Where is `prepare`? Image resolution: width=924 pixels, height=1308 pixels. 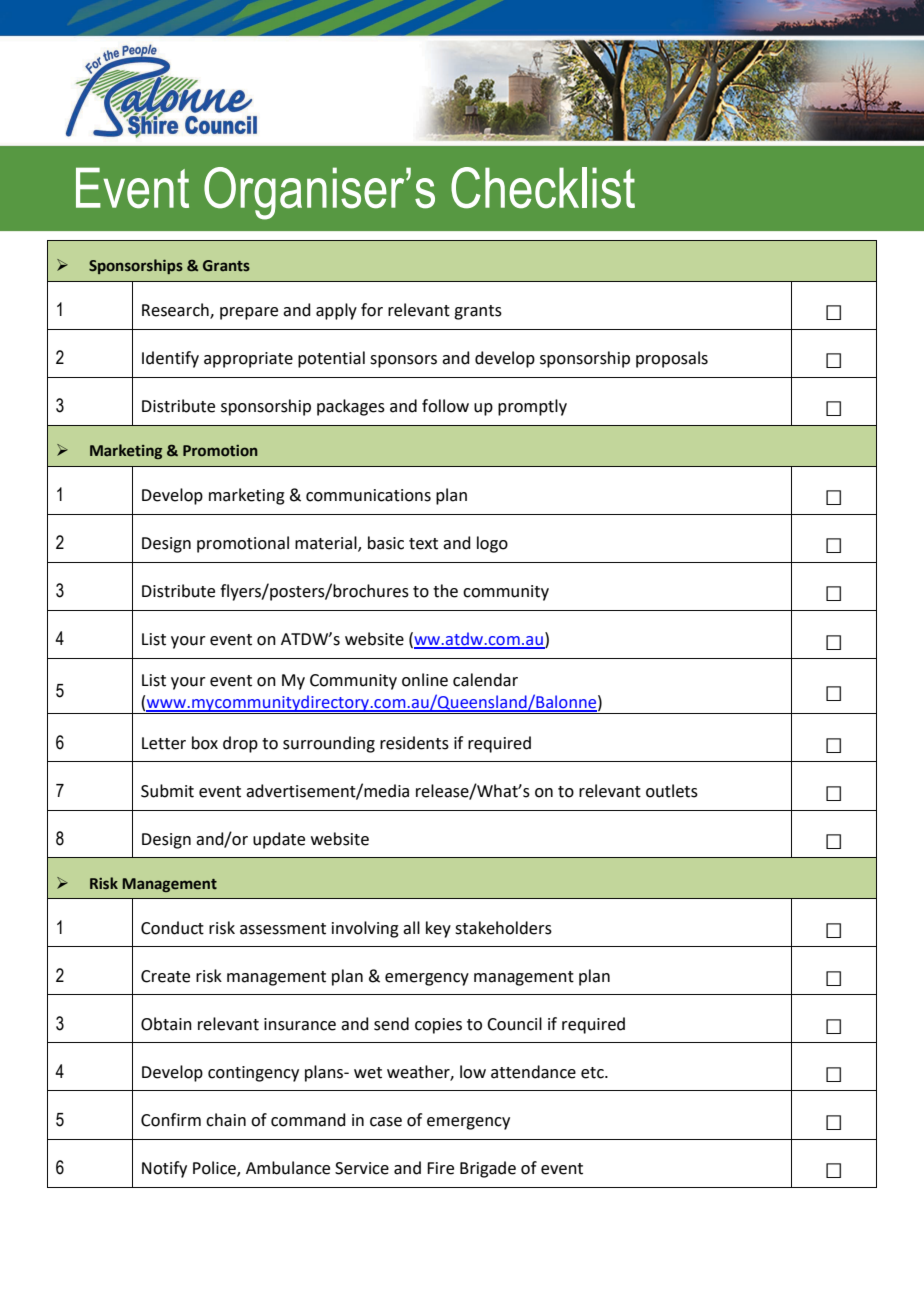 prepare is located at coordinates (249, 313).
